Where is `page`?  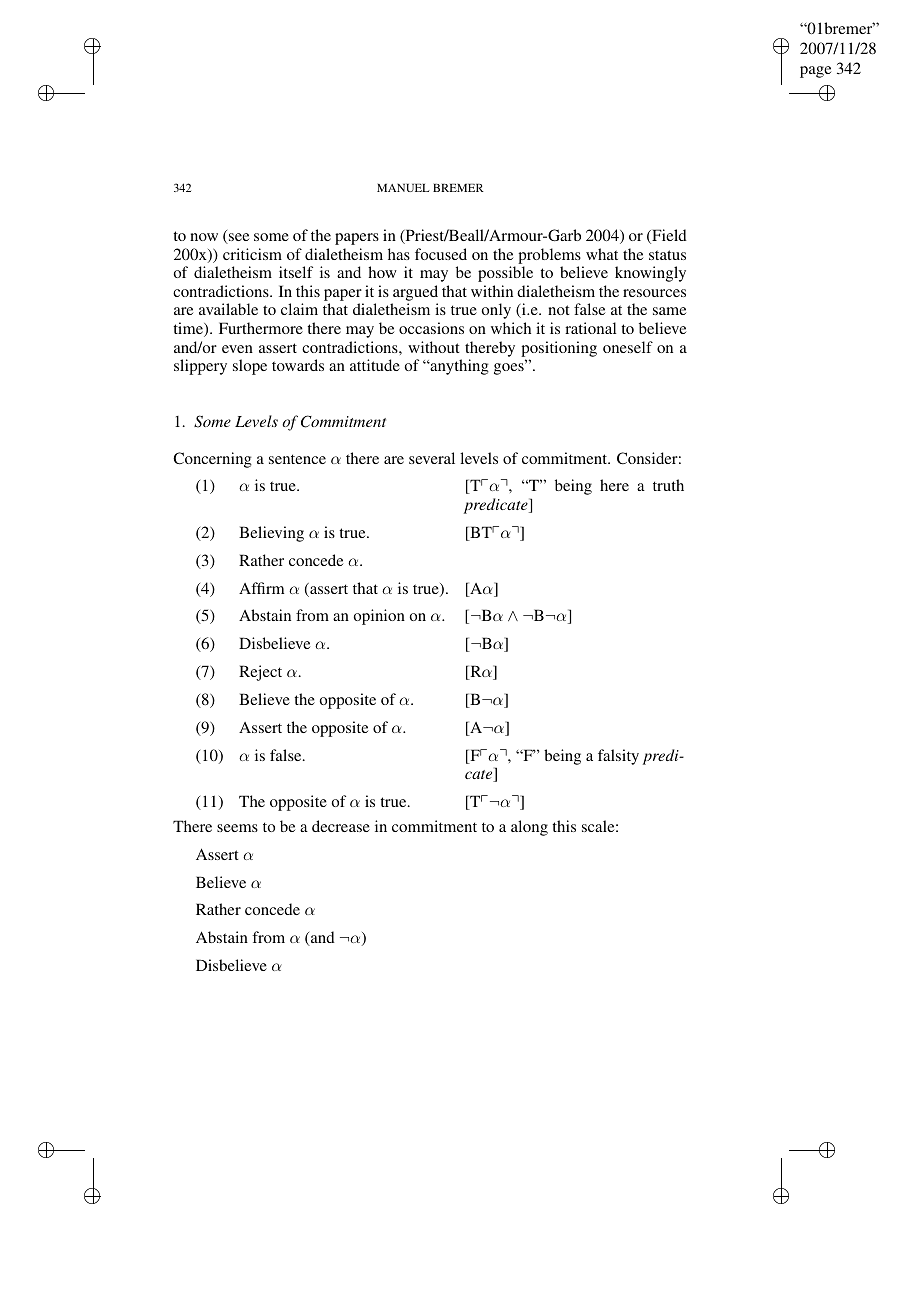
page is located at coordinates (815, 72).
